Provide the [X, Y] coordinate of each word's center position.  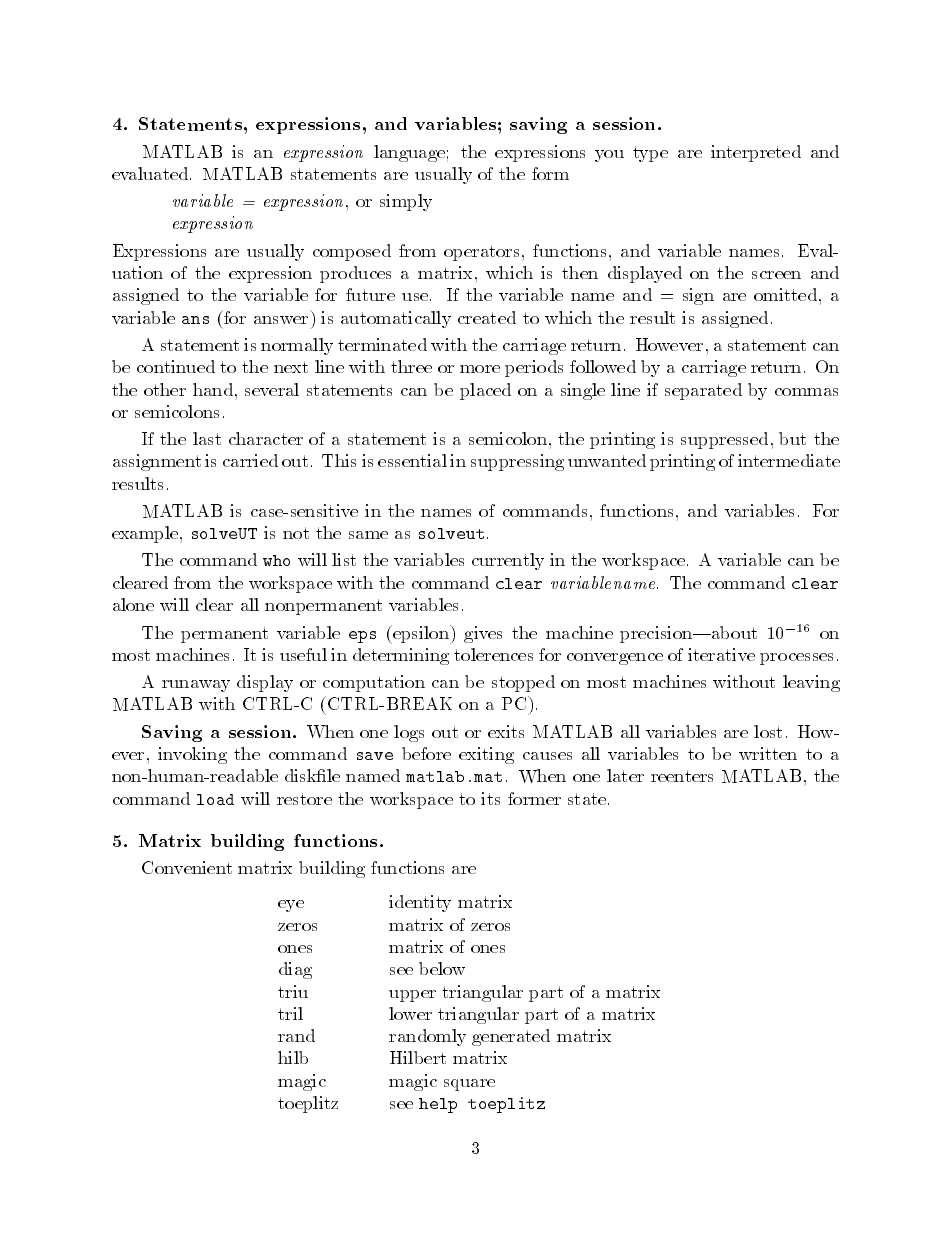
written [768, 753]
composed [352, 252]
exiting [486, 755]
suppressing [517, 462]
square [469, 1085]
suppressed [724, 440]
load [215, 799]
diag [295, 970]
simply [406, 202]
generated [511, 1037]
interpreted [756, 153]
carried [250, 460]
